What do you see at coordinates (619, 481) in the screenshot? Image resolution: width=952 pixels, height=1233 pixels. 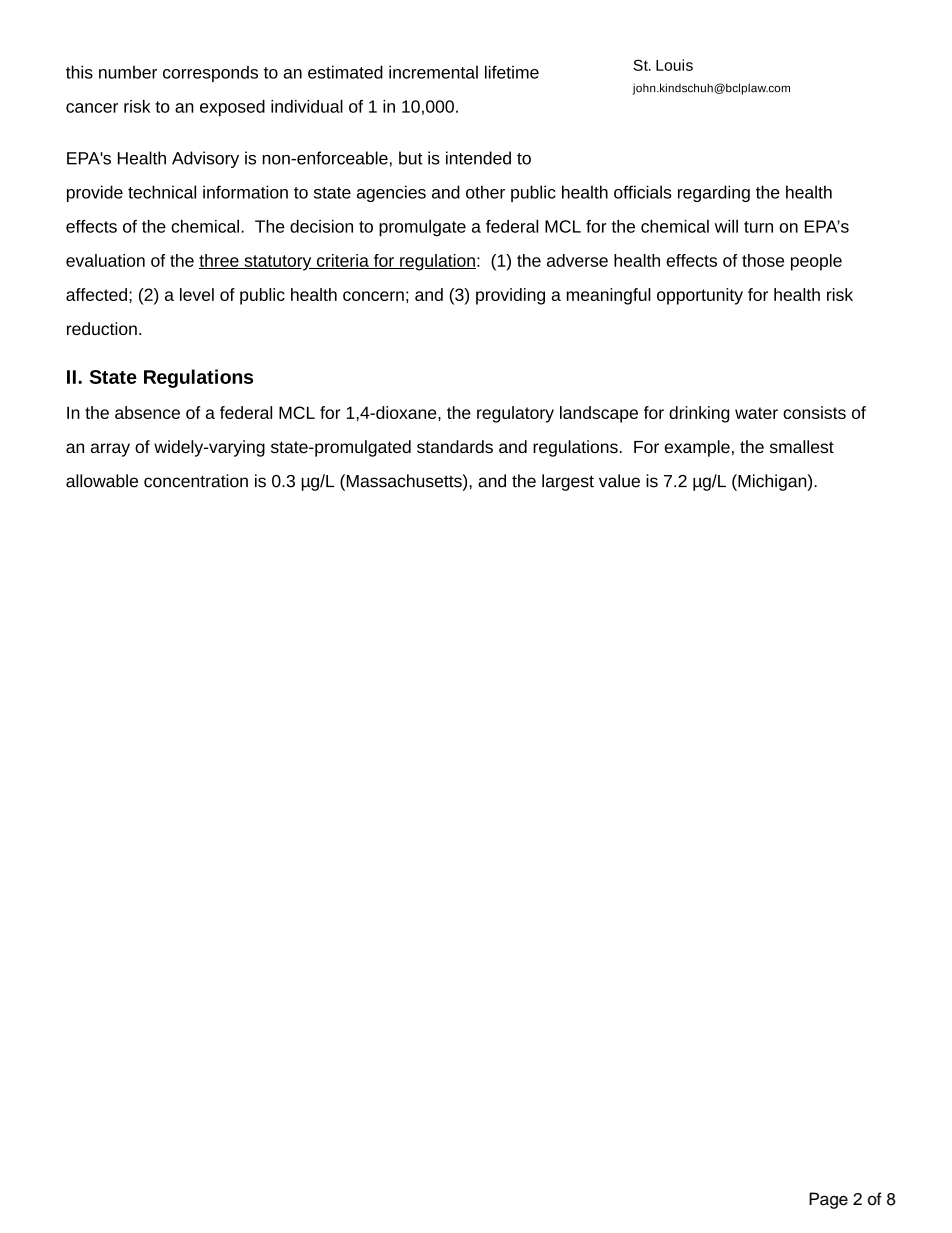 I see `value` at bounding box center [619, 481].
